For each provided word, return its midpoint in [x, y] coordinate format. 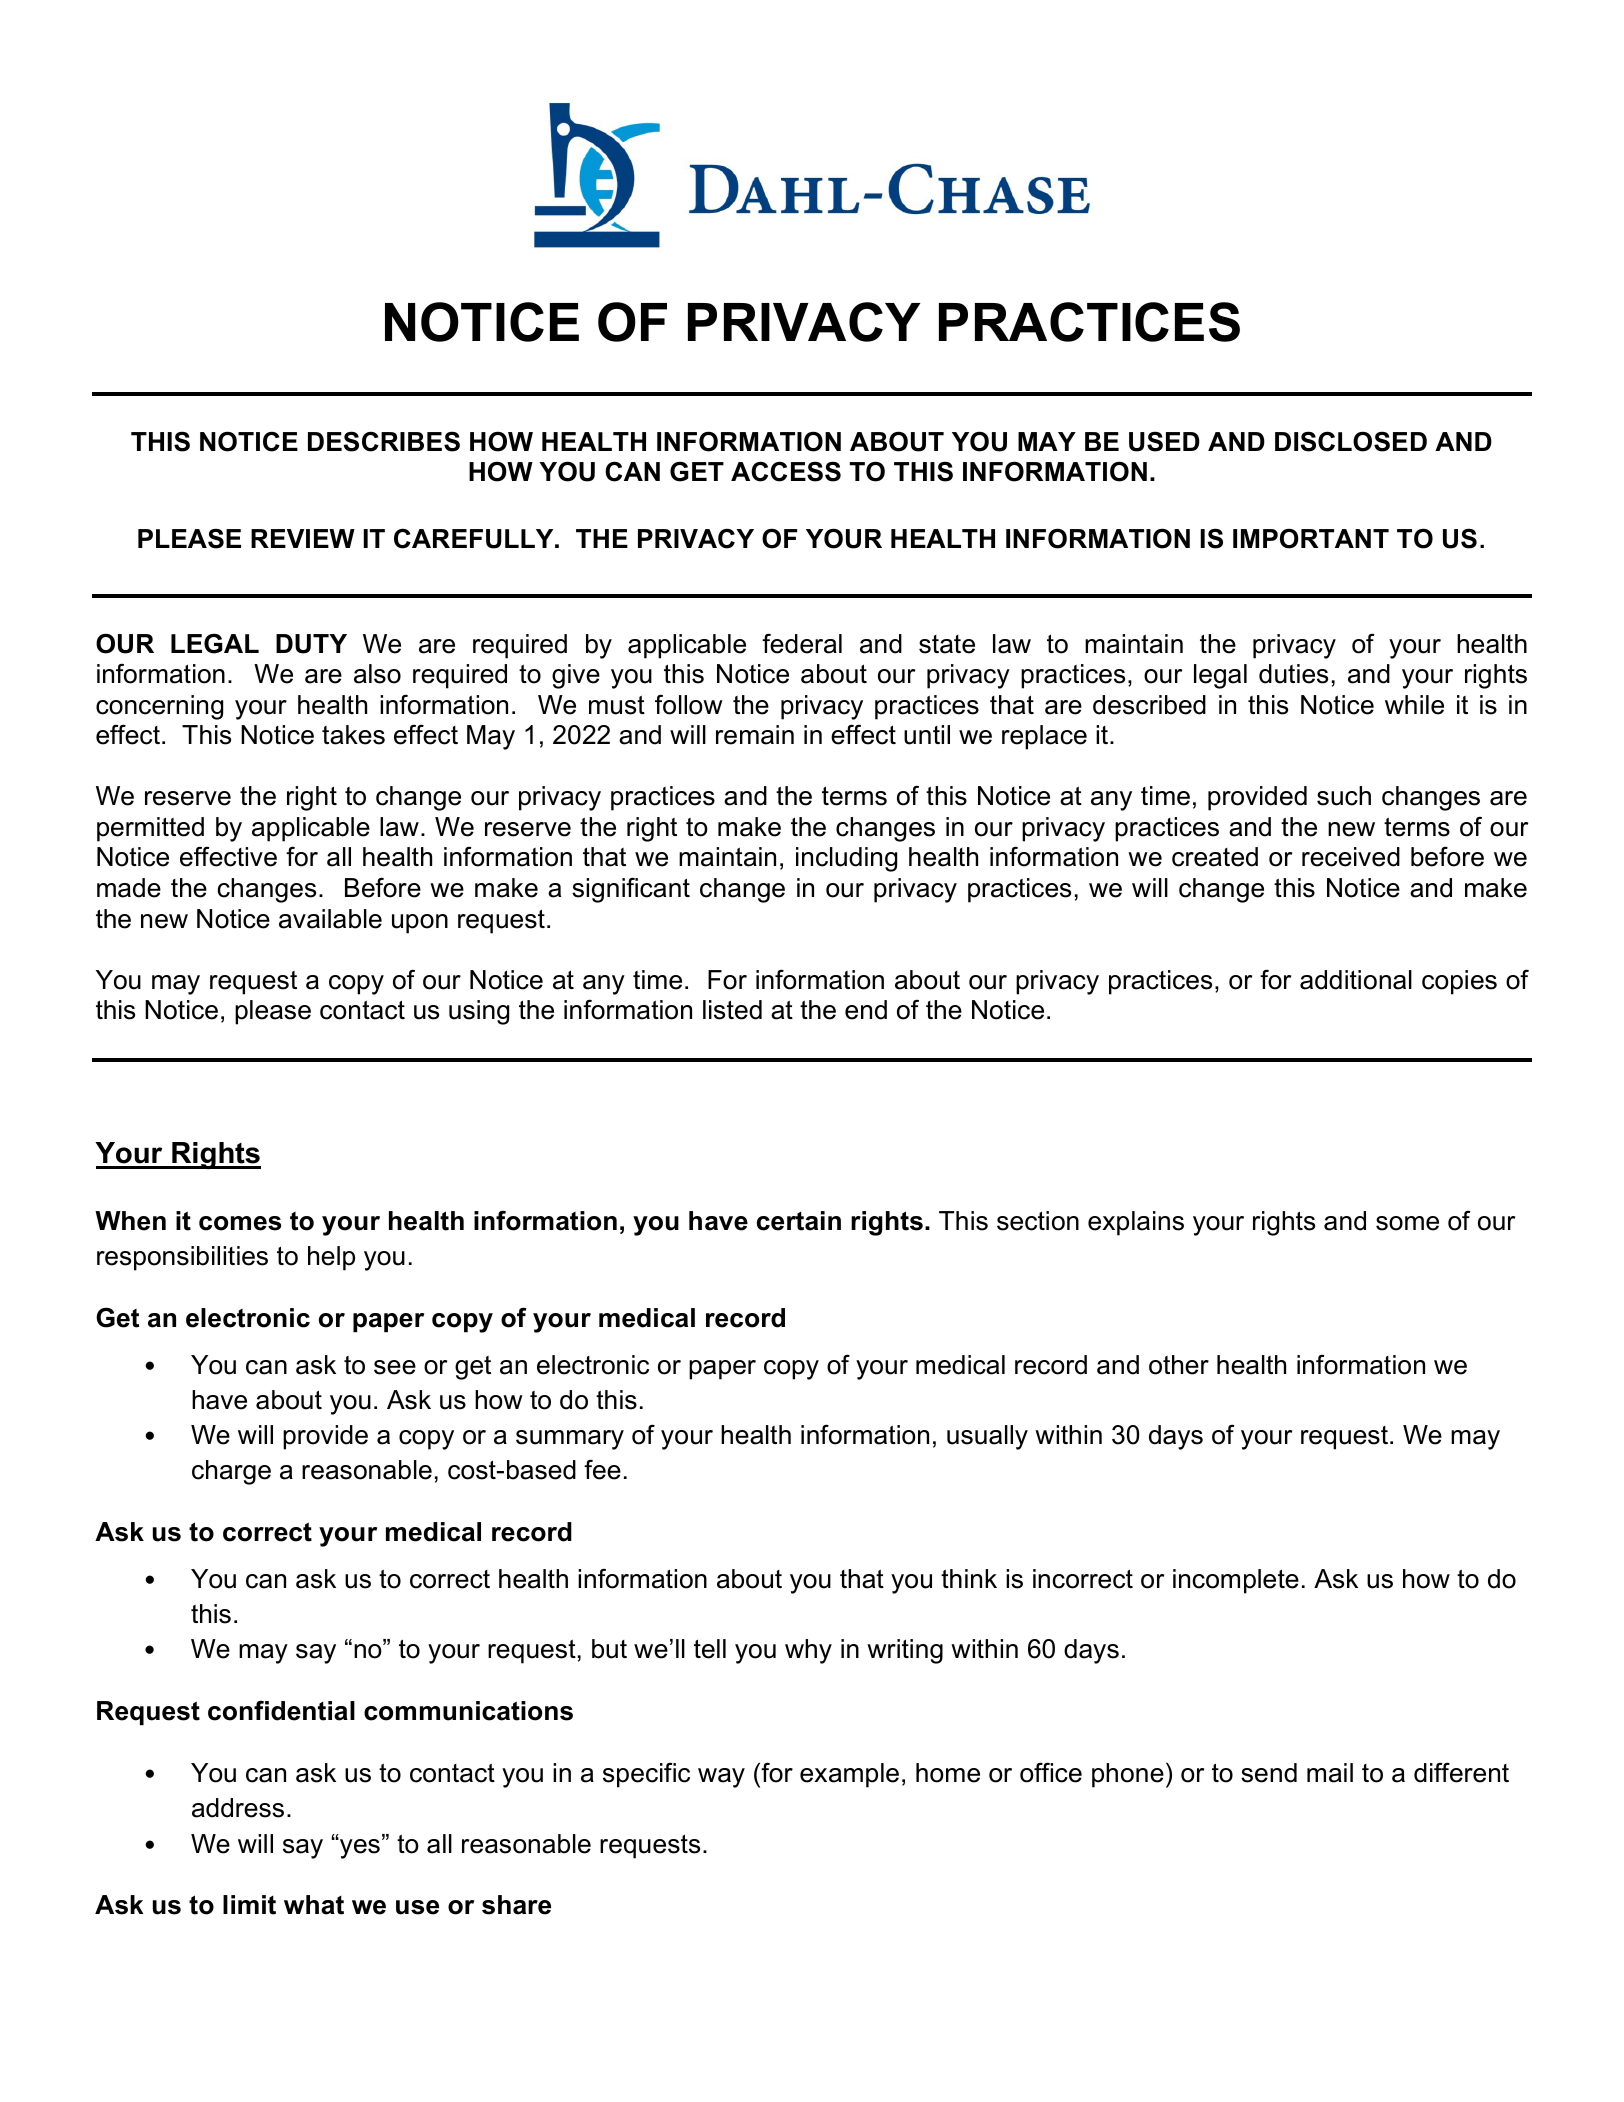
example [849, 1775]
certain [799, 1221]
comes [240, 1223]
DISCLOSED [1351, 441]
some [1407, 1223]
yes [359, 1848]
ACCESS [786, 471]
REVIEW [303, 538]
